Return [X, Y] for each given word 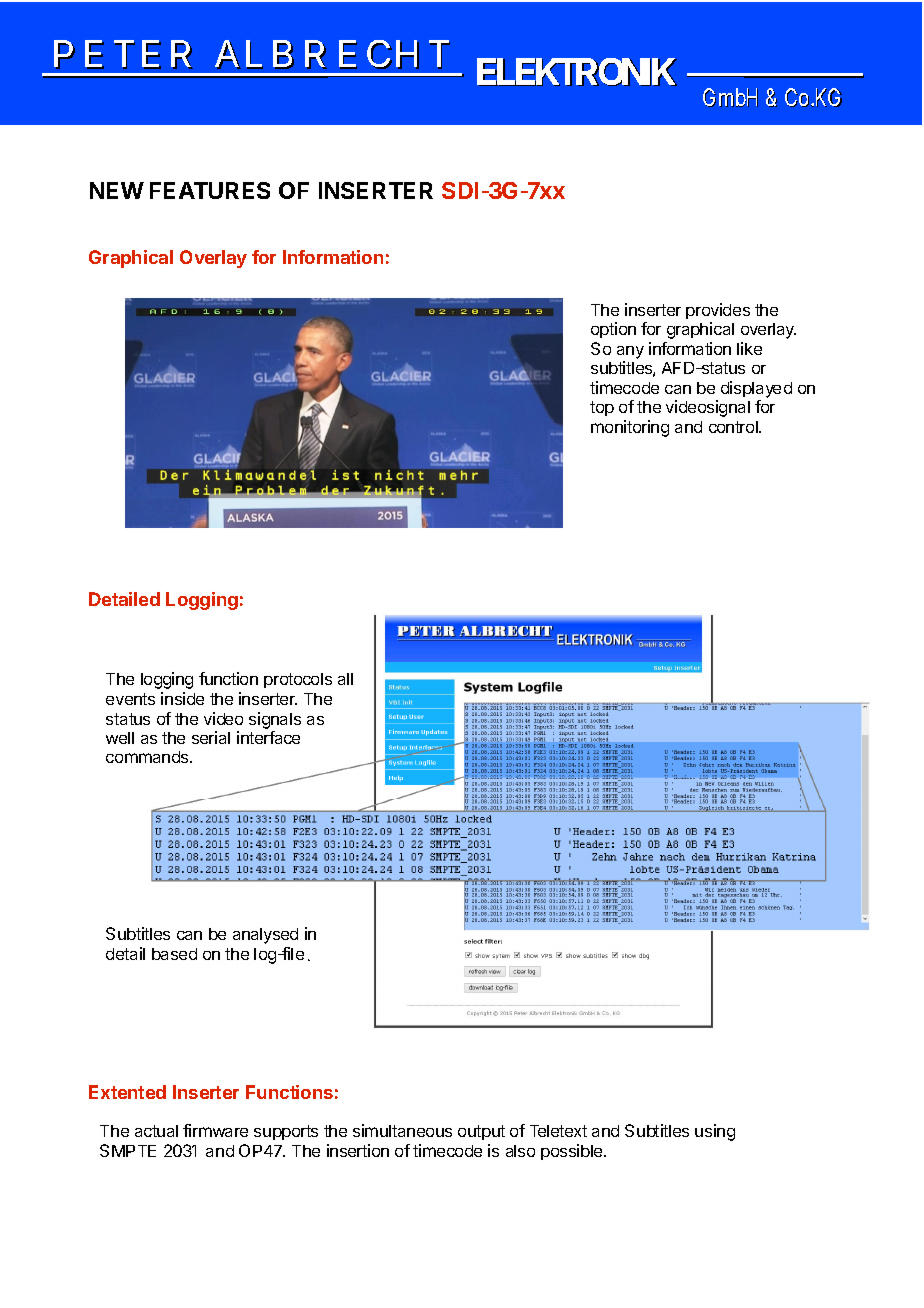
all [345, 679]
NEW [117, 190]
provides [718, 311]
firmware [215, 1130]
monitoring [630, 428]
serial [211, 737]
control [734, 427]
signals [275, 720]
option [613, 330]
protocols [298, 680]
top [602, 408]
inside [182, 698]
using [715, 1132]
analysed [265, 936]
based [174, 954]
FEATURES [210, 190]
